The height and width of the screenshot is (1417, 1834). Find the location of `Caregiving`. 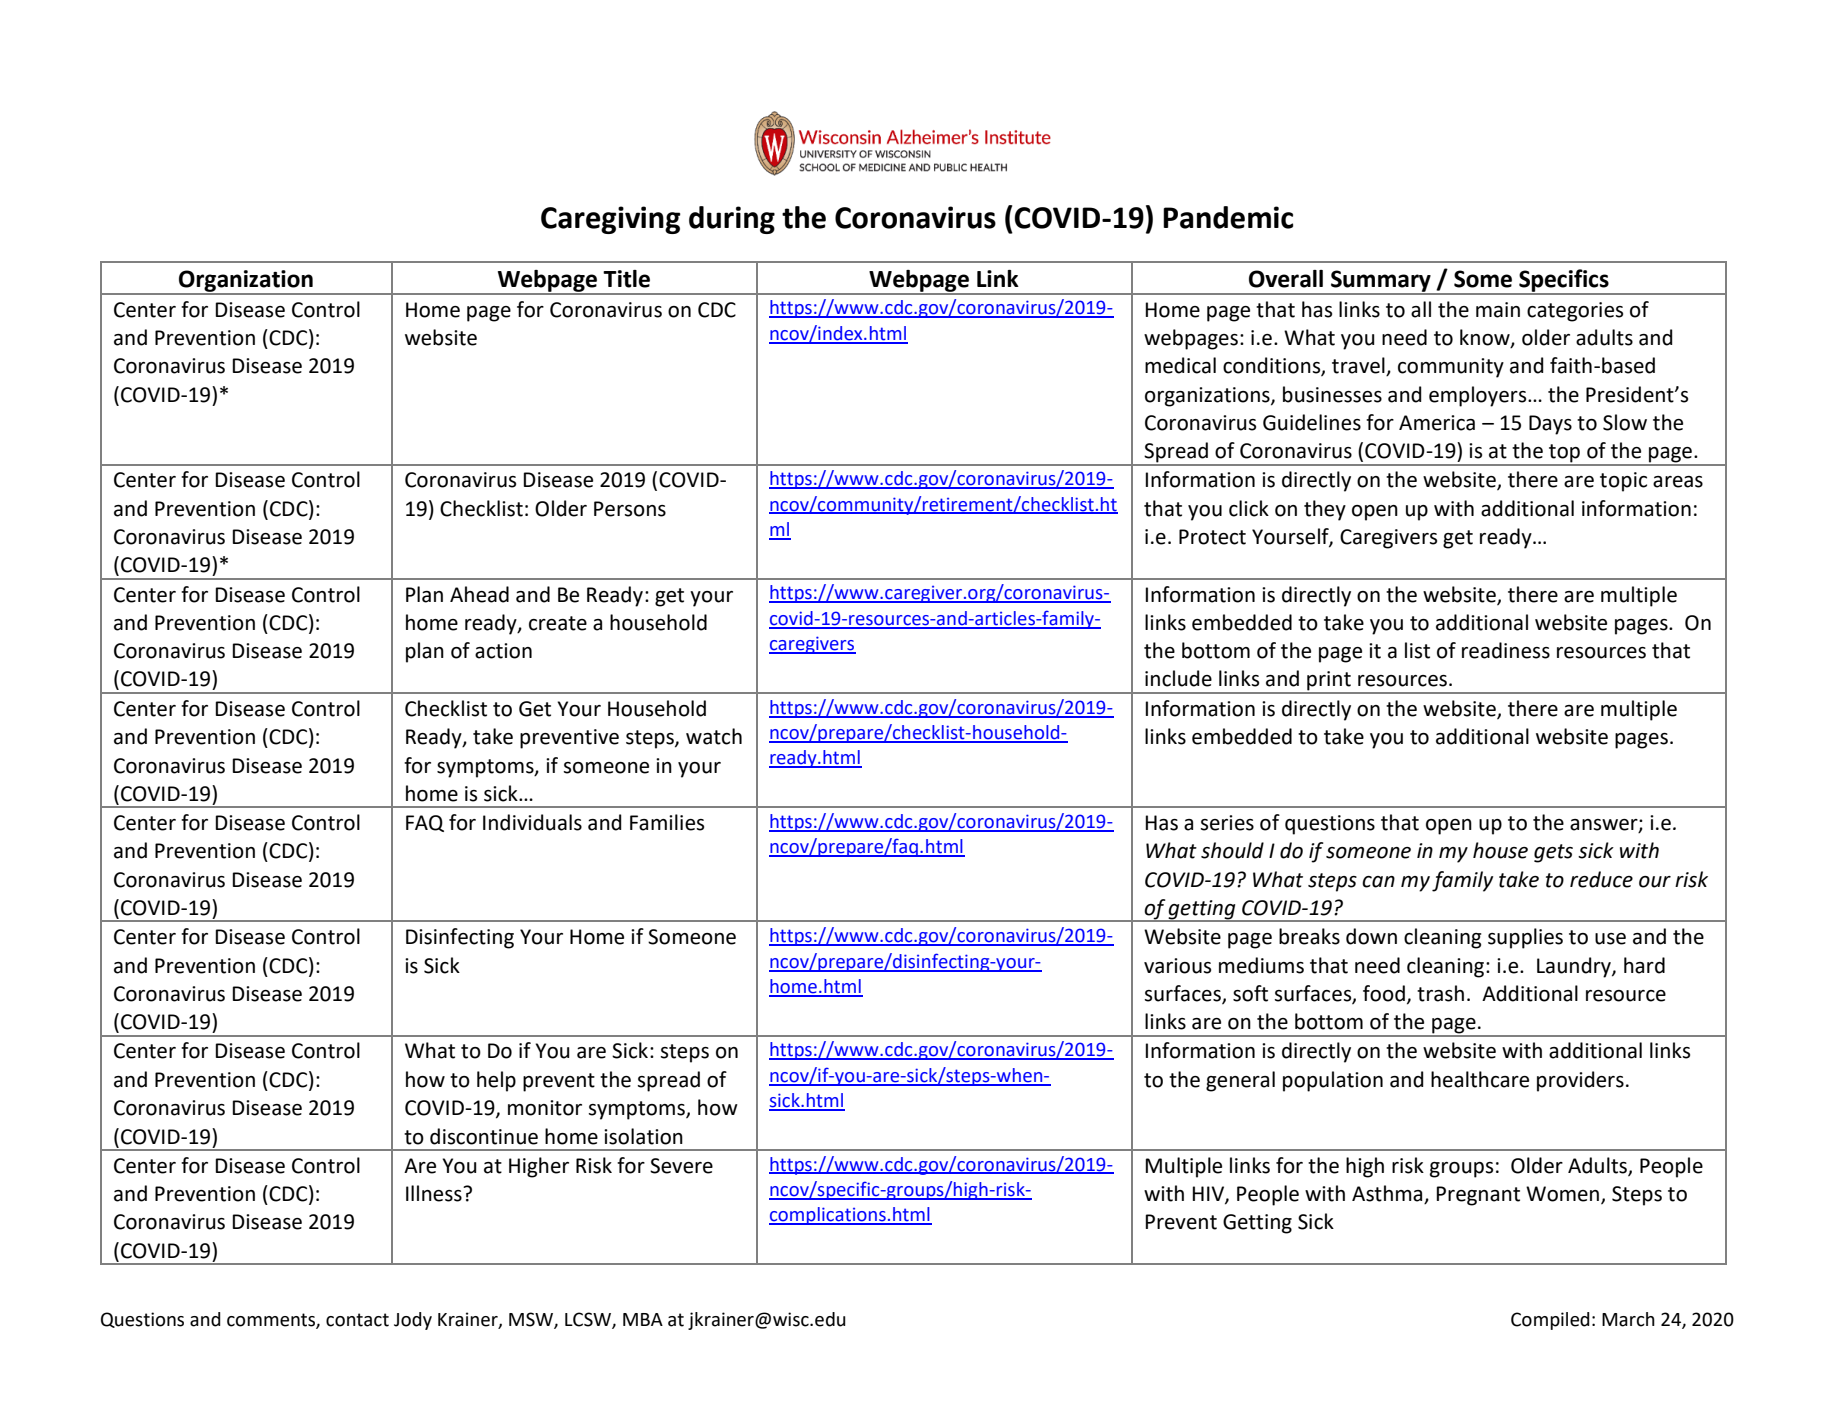

Caregiving is located at coordinates (611, 220).
